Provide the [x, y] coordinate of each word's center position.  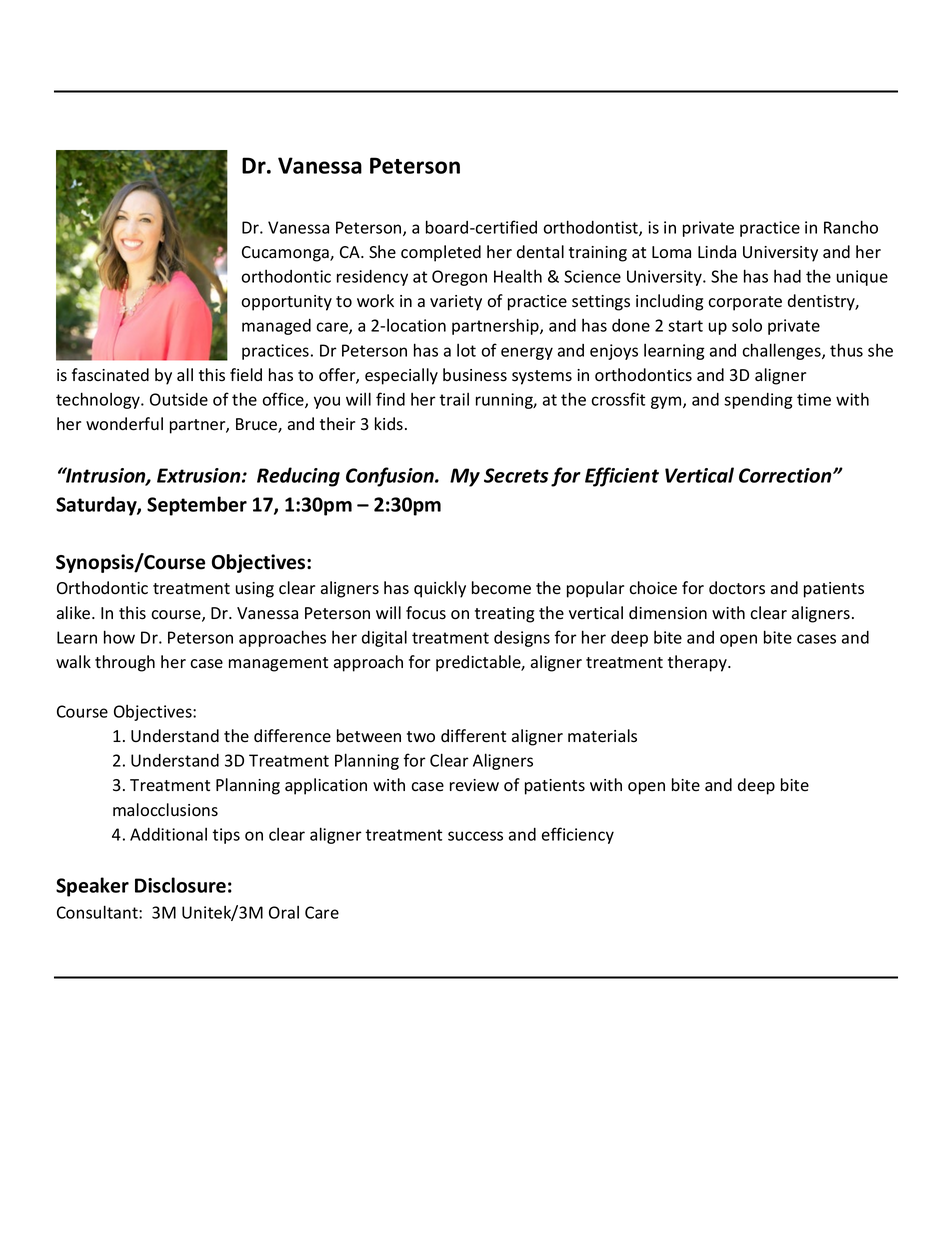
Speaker [92, 887]
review [474, 785]
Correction [786, 475]
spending [758, 401]
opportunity [286, 303]
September [197, 506]
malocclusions [165, 810]
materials [602, 736]
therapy [698, 663]
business [475, 375]
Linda [717, 251]
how [119, 637]
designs [522, 639]
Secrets [516, 475]
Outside [179, 399]
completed [441, 253]
